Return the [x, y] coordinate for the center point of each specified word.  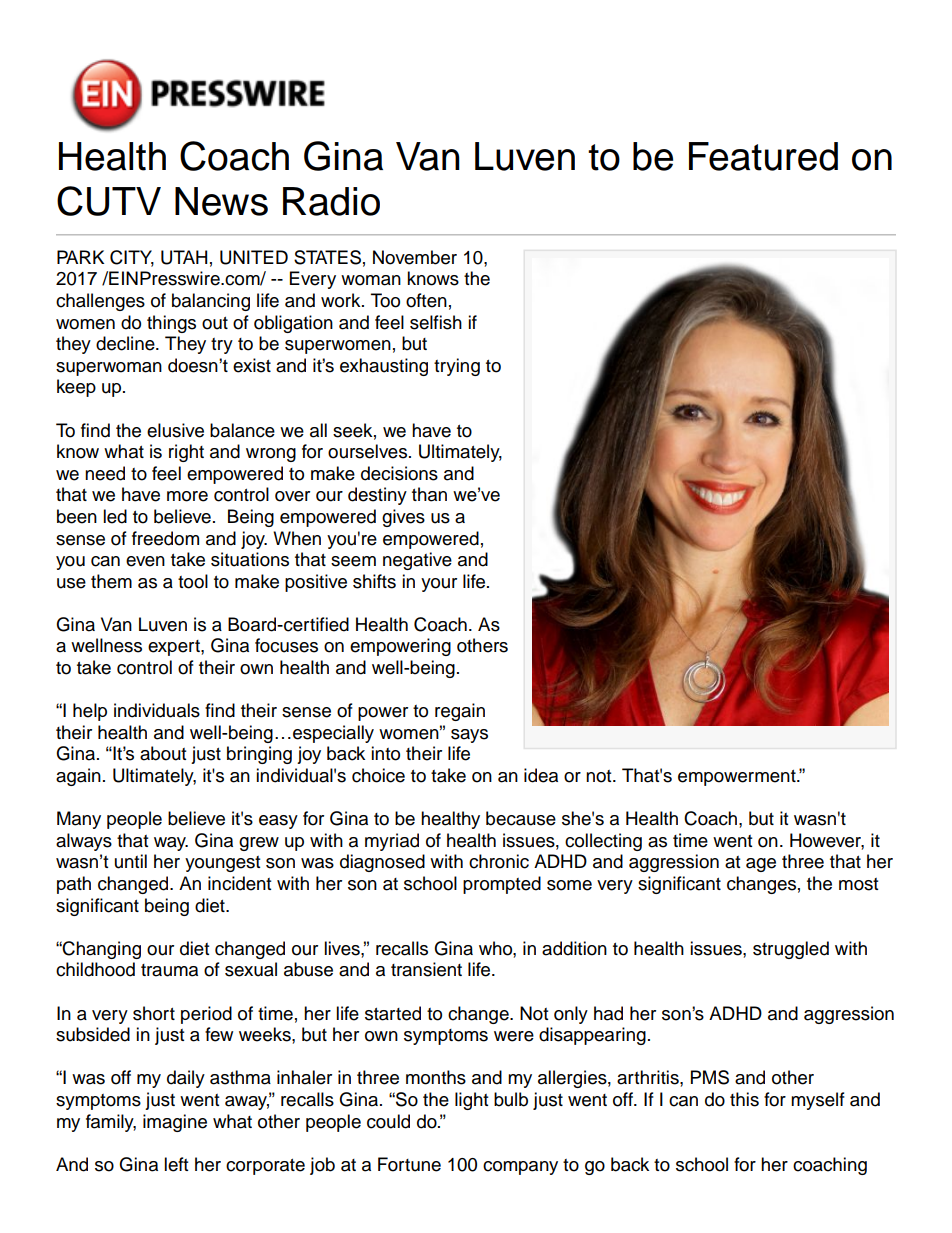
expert [175, 648]
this [744, 1099]
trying [457, 367]
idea [541, 775]
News [221, 201]
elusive [175, 430]
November [415, 257]
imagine [175, 1123]
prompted [502, 885]
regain [460, 712]
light [471, 1101]
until [131, 861]
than [429, 494]
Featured [763, 156]
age [761, 865]
